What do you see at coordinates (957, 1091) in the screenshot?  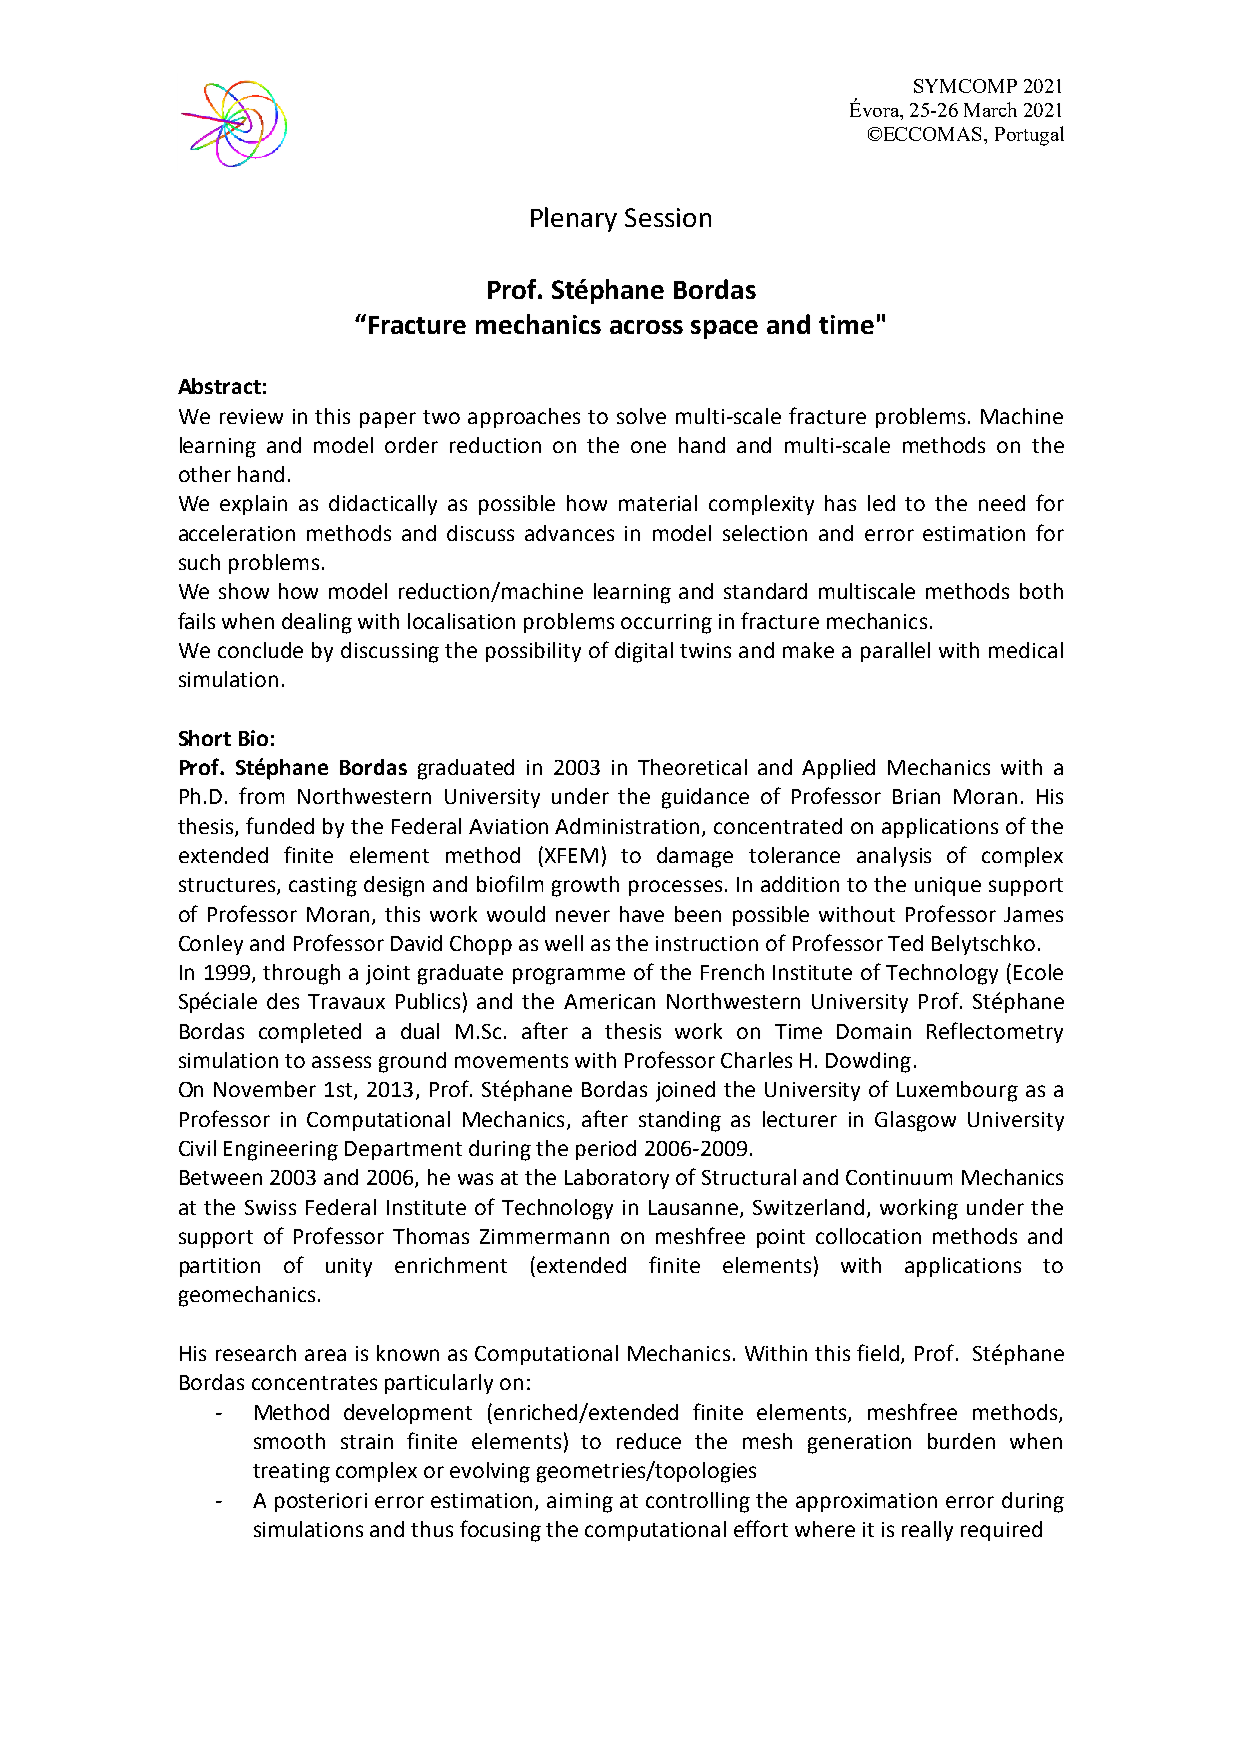 I see `Luxembourg` at bounding box center [957, 1091].
